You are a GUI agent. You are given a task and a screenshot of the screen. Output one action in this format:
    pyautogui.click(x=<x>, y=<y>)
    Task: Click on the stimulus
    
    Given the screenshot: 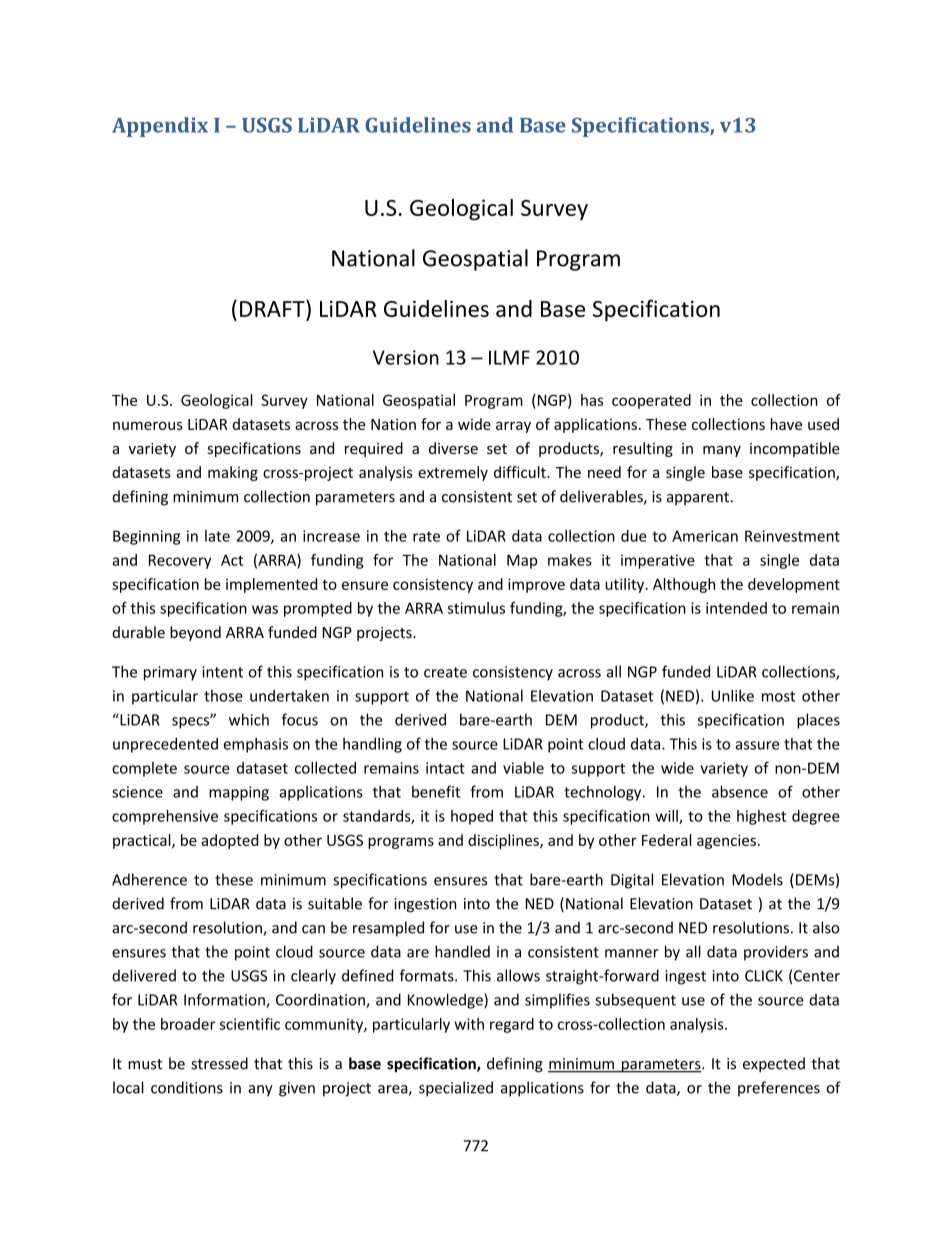 What is the action you would take?
    pyautogui.click(x=476, y=608)
